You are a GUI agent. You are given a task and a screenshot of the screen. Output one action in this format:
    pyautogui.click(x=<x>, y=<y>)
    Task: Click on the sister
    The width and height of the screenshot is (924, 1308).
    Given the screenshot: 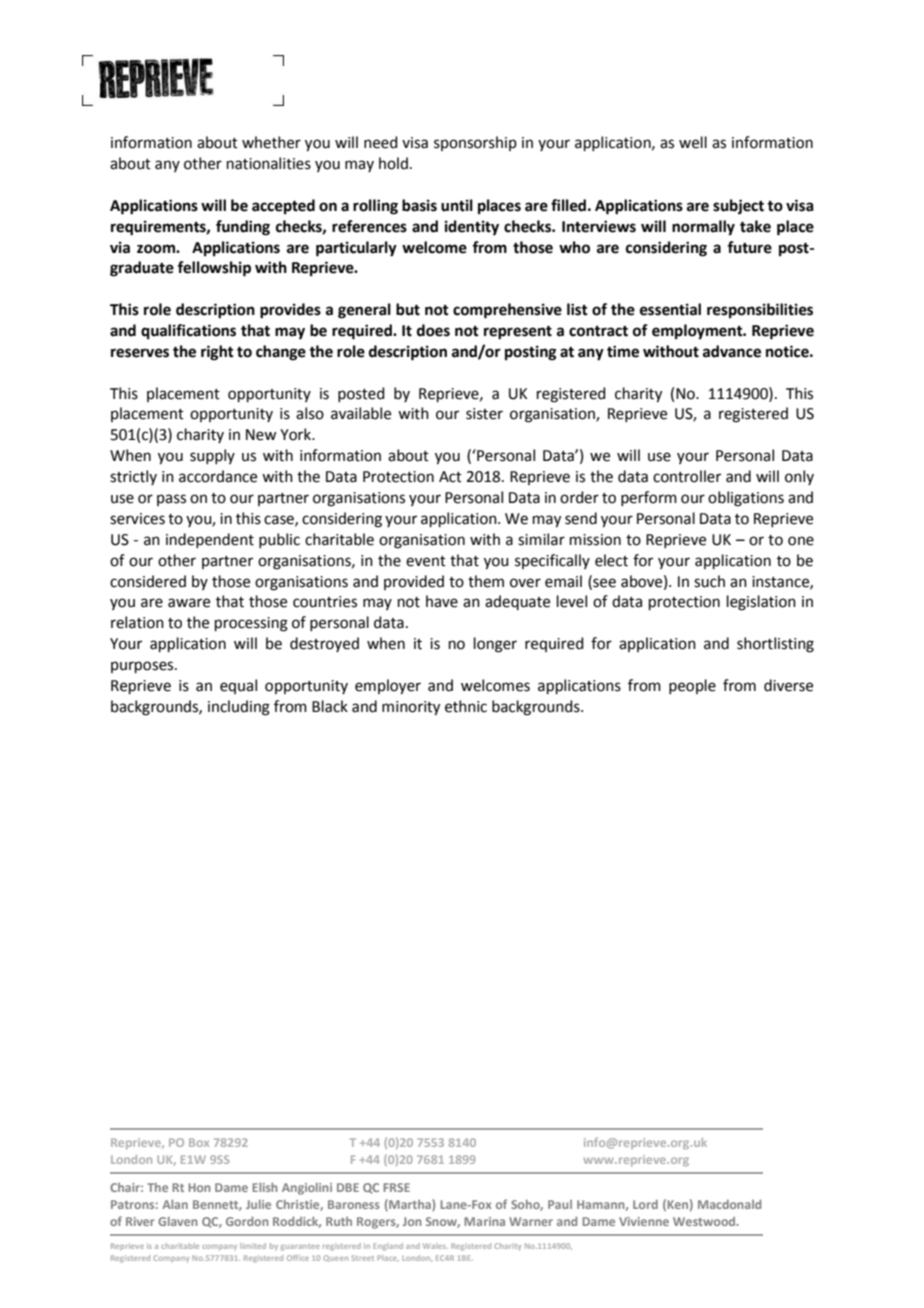 What is the action you would take?
    pyautogui.click(x=484, y=414)
